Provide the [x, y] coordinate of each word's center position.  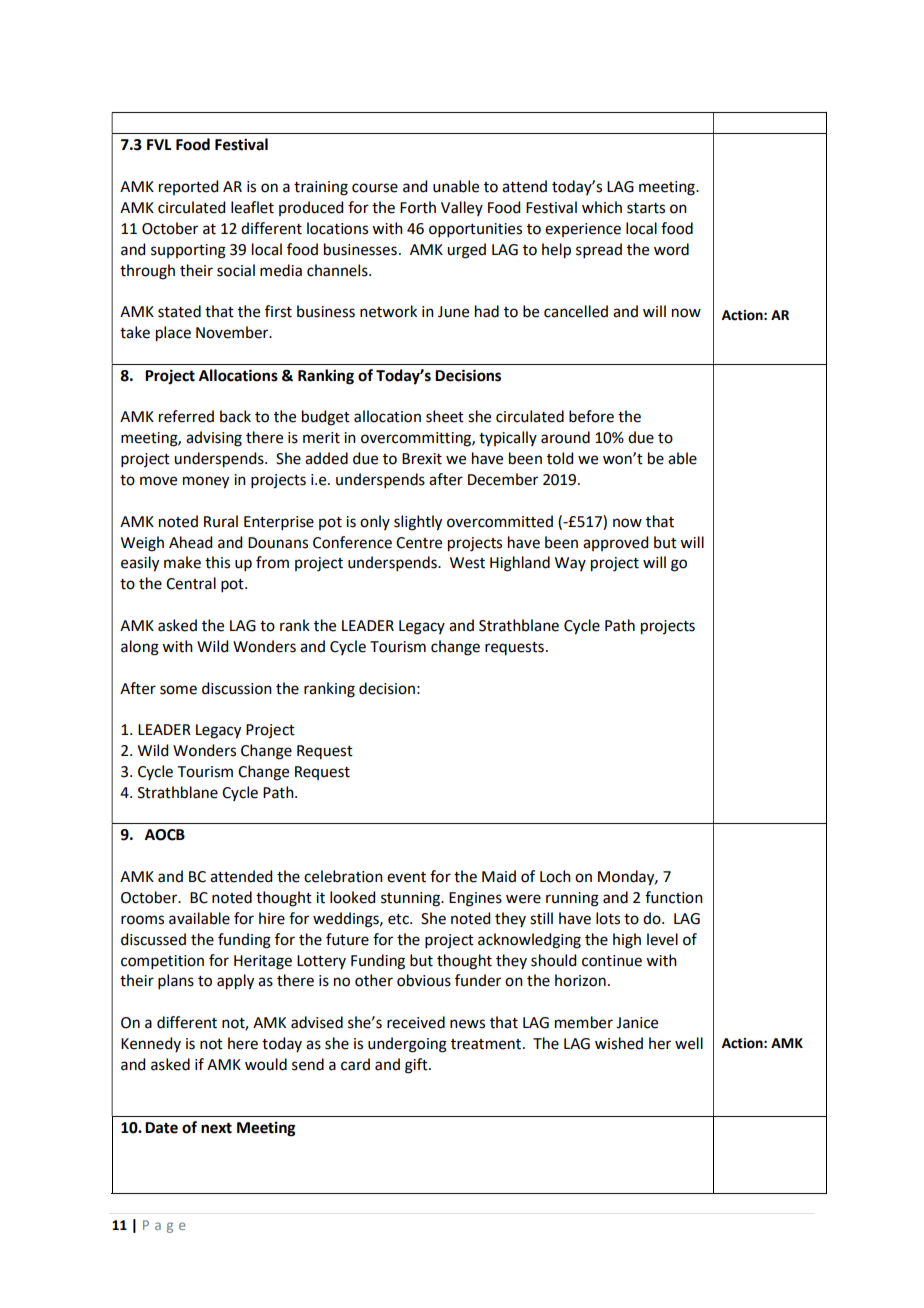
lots [608, 918]
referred [186, 416]
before [591, 416]
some [178, 690]
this [217, 562]
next [216, 1128]
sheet [445, 416]
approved [615, 543]
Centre [419, 543]
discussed [153, 939]
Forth [418, 207]
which [602, 207]
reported [188, 187]
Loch [555, 876]
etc [399, 919]
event [406, 877]
